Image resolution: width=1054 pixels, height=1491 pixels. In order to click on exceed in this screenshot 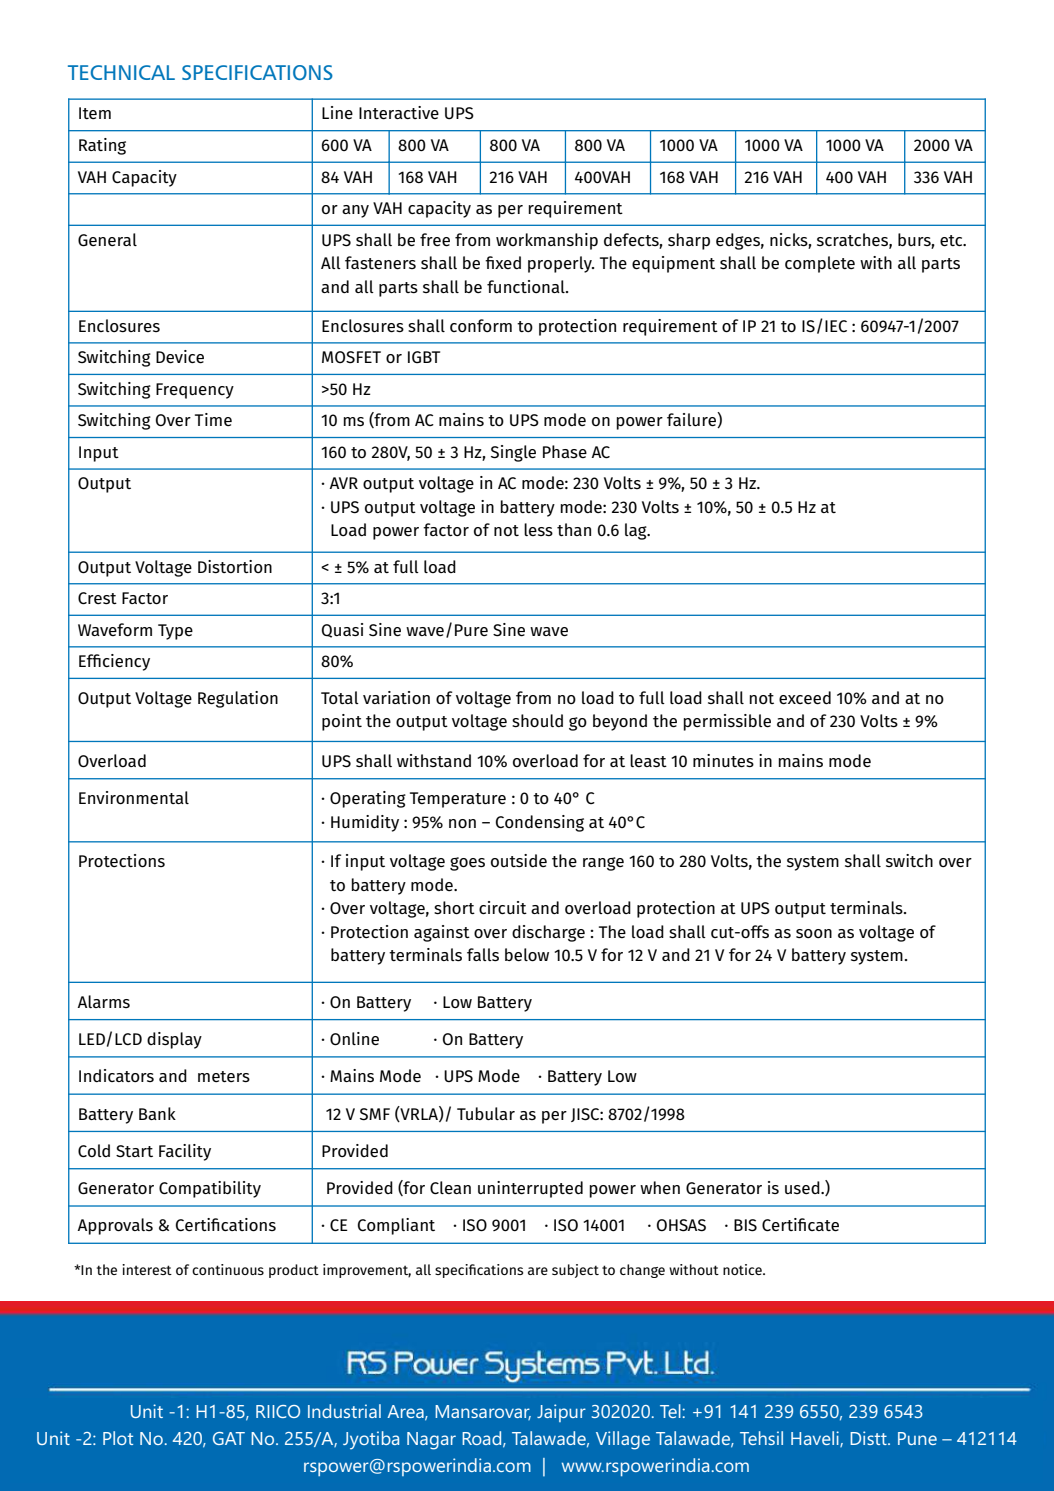, I will do `click(805, 698)`.
